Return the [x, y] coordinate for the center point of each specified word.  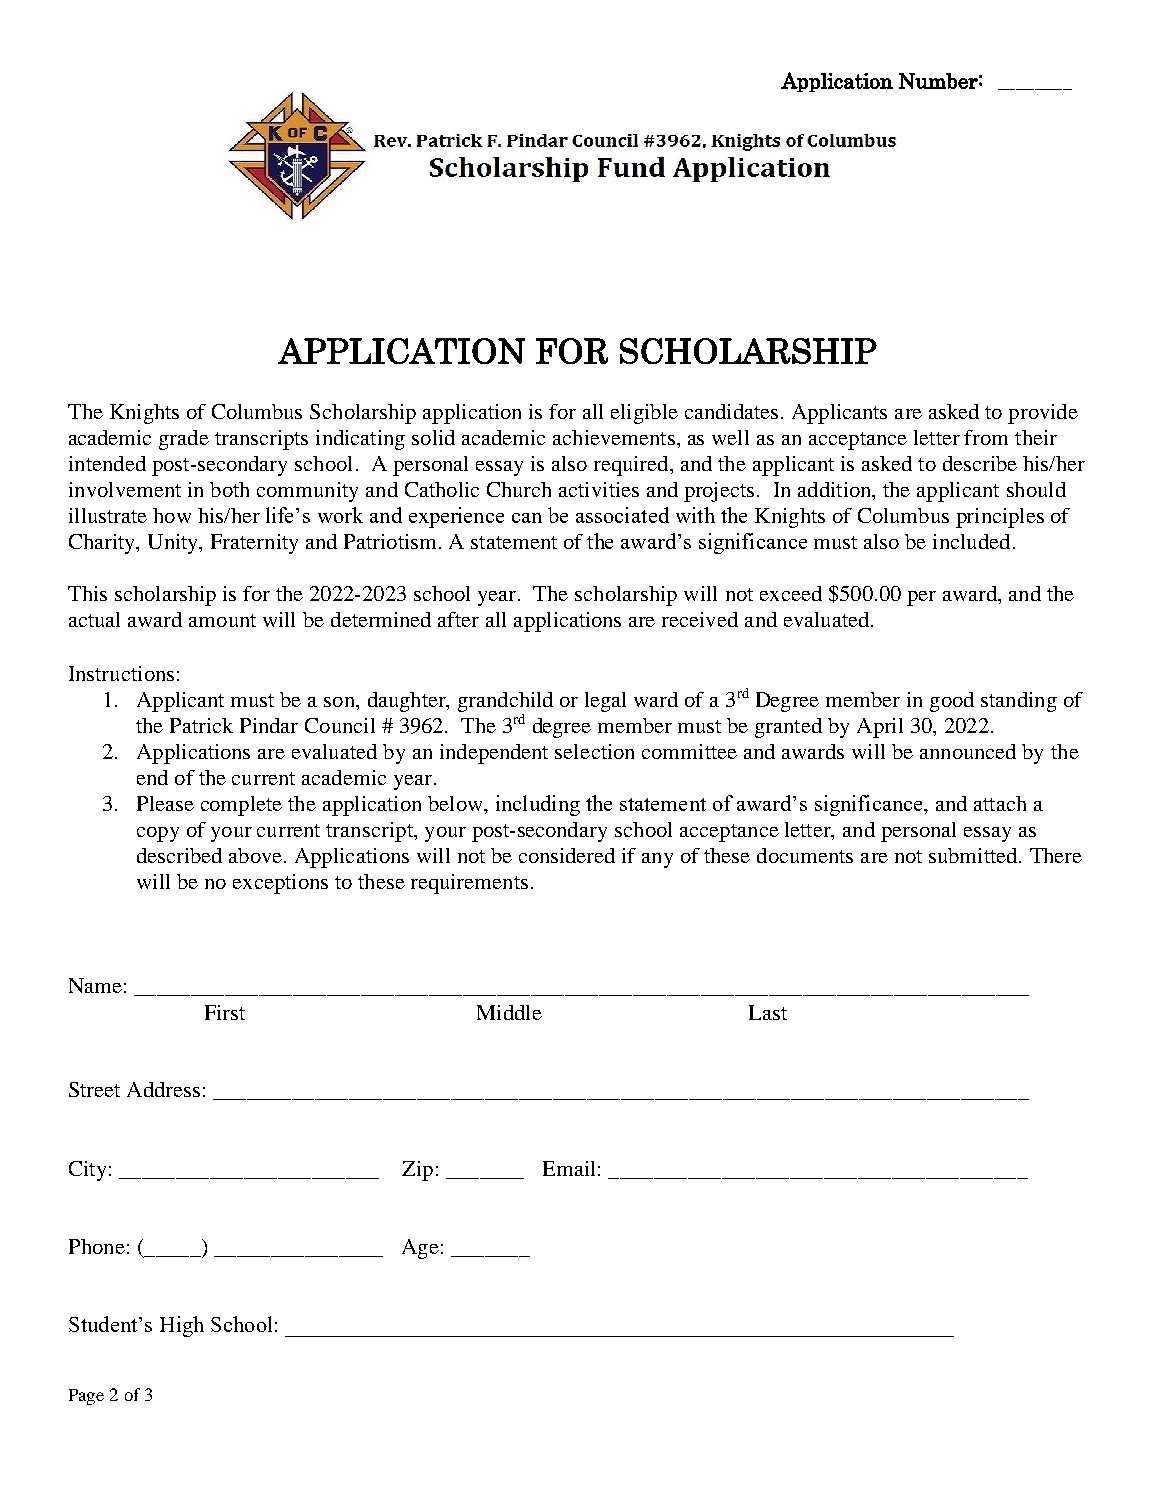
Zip [417, 1171]
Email [569, 1168]
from [986, 437]
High [182, 1326]
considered [567, 855]
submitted [974, 855]
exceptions [280, 884]
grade [184, 440]
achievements [614, 437]
